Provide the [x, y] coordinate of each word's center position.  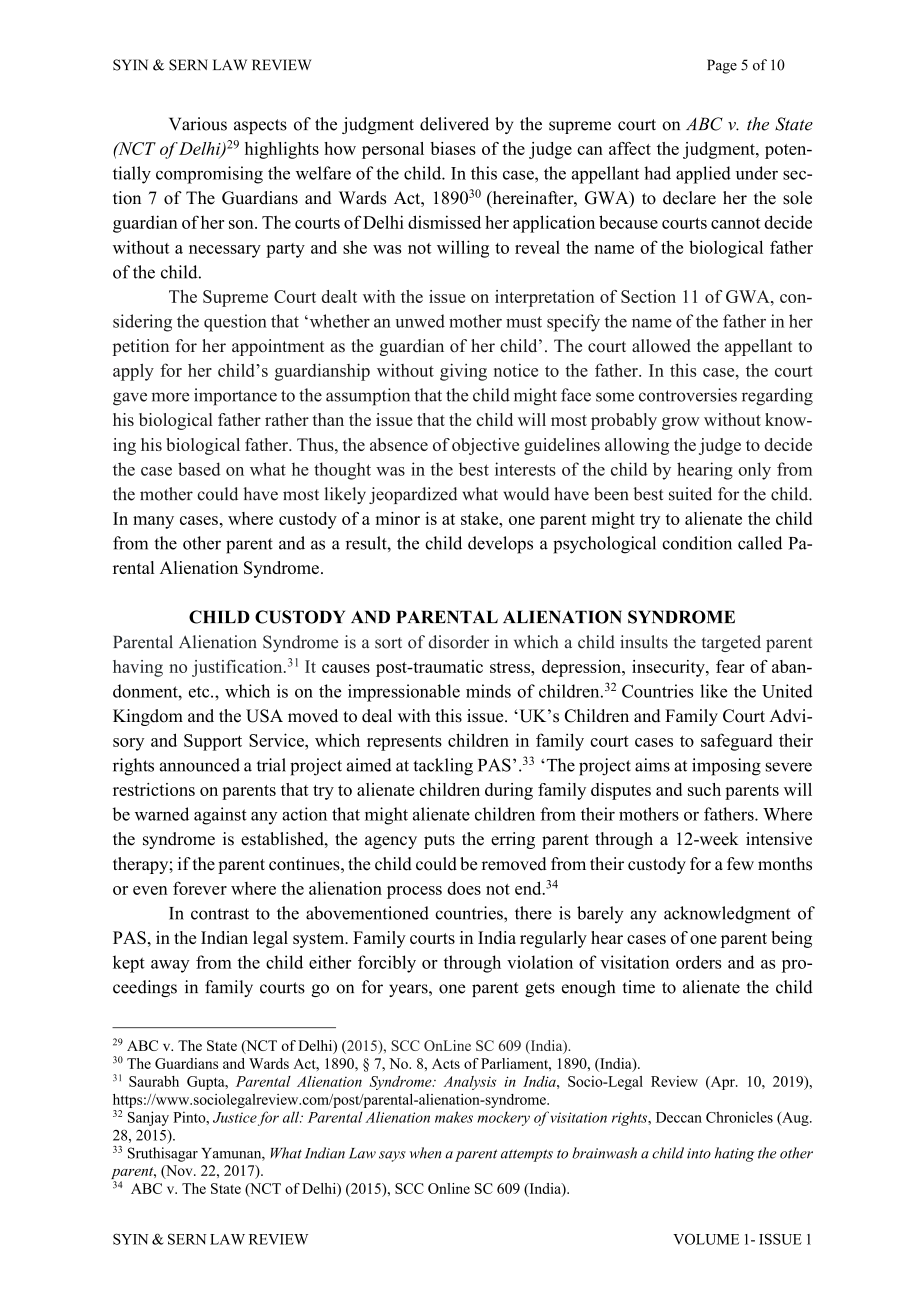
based [199, 469]
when [425, 1153]
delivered [454, 124]
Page [722, 66]
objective [485, 446]
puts [439, 841]
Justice [235, 1117]
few [740, 864]
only [754, 471]
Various [198, 124]
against [220, 816]
